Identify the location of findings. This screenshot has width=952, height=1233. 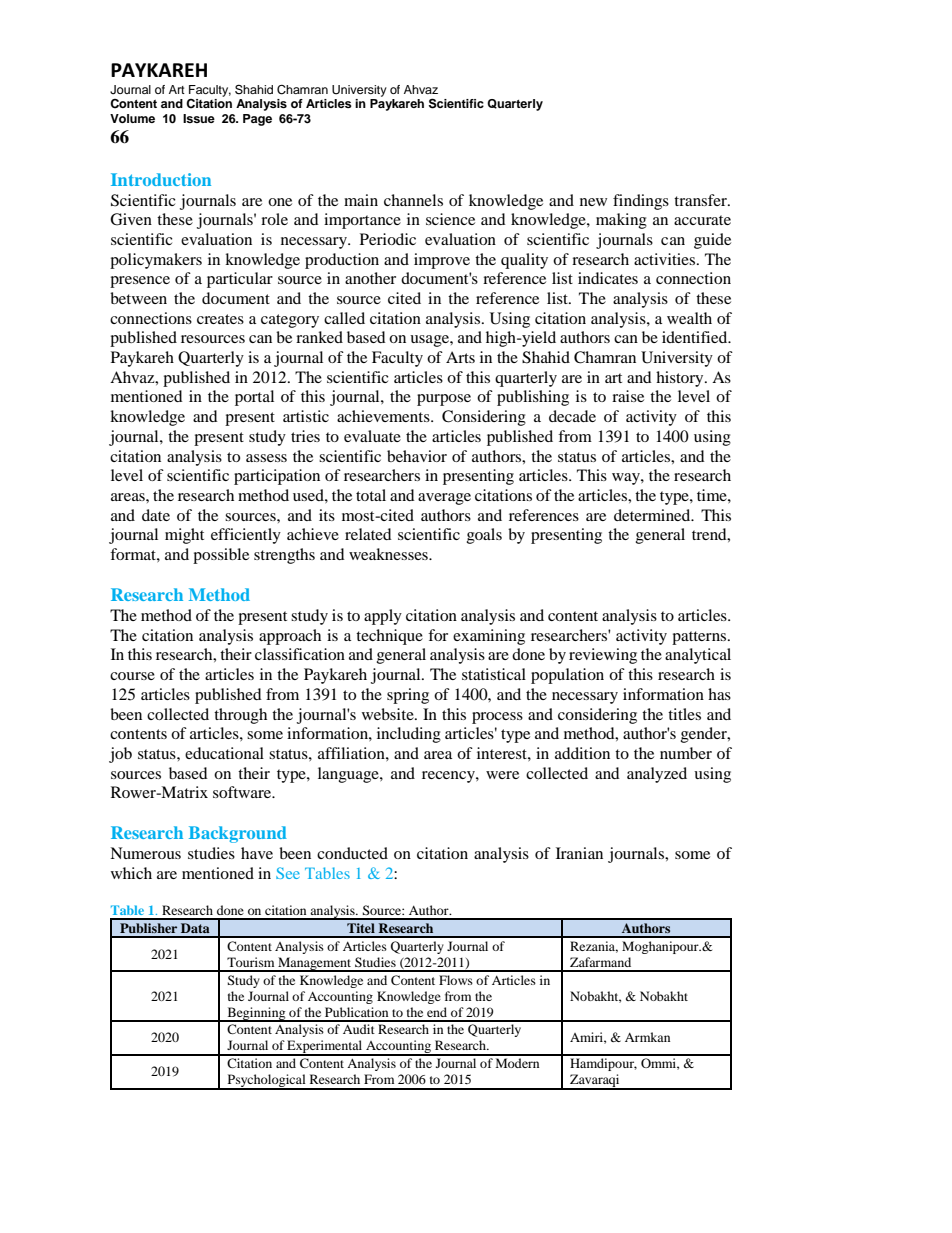
(641, 202).
